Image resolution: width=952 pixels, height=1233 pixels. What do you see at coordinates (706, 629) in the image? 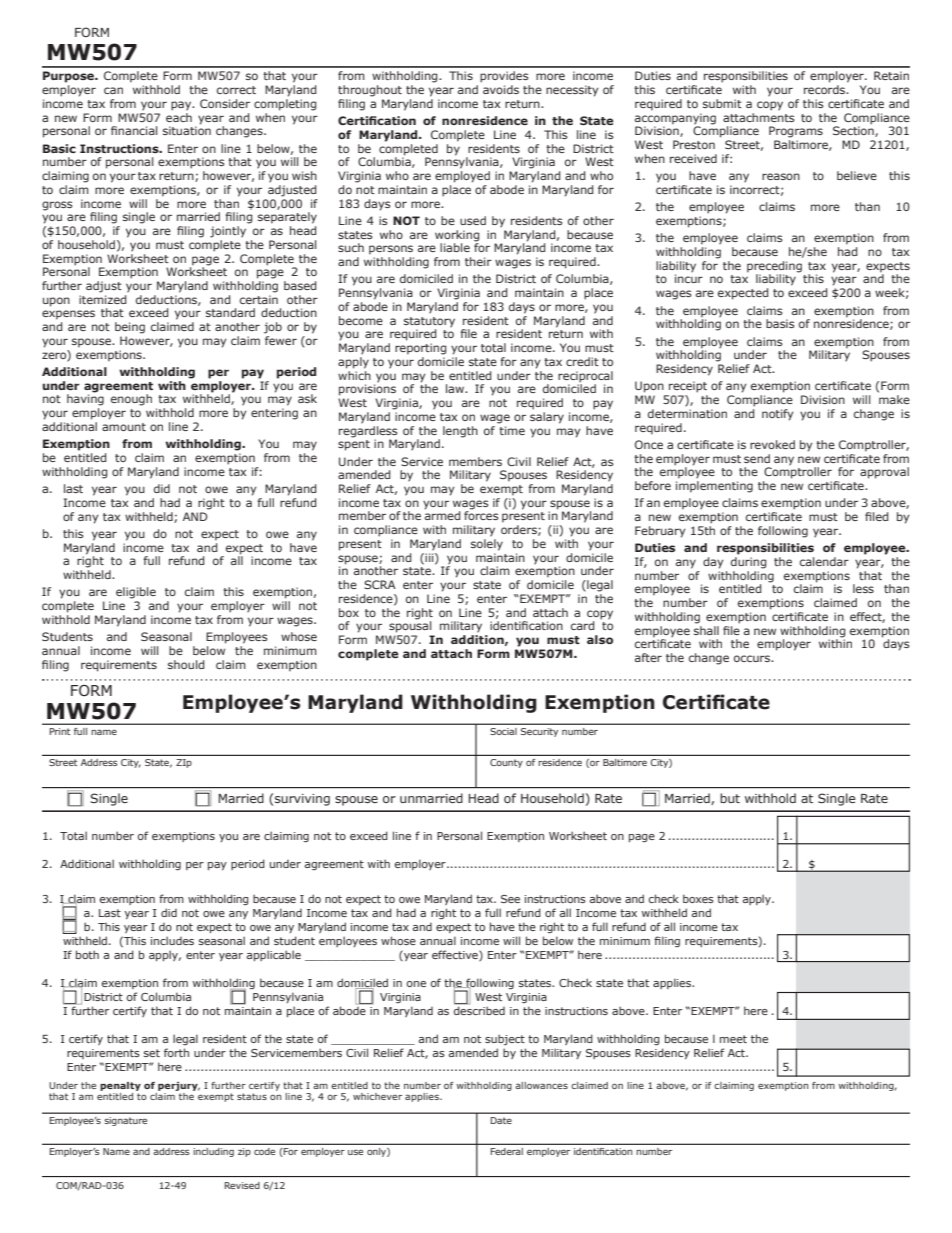
I see `shall` at bounding box center [706, 629].
